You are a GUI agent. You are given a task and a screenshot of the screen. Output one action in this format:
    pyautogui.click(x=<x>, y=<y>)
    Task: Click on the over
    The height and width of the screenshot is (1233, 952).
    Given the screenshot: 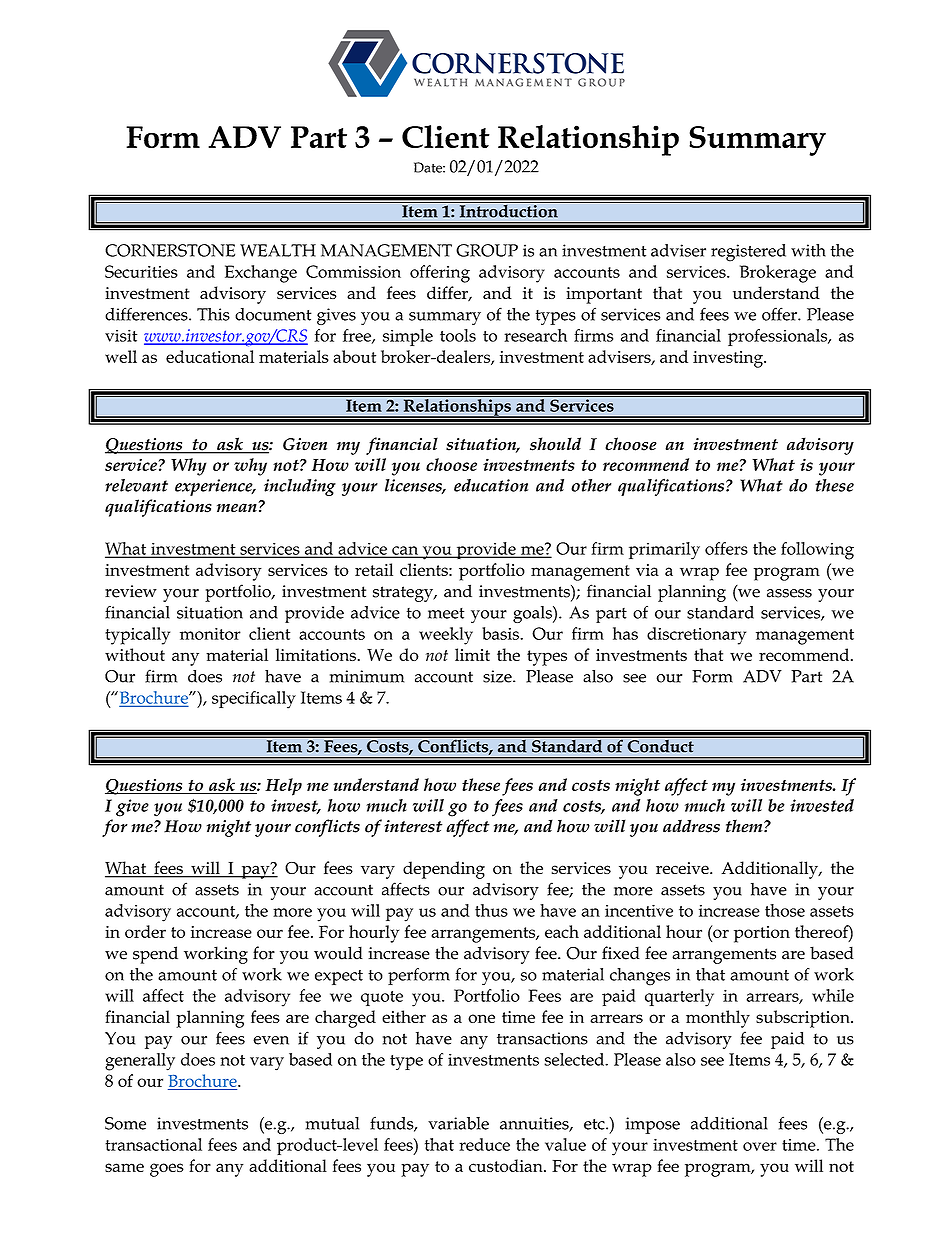 What is the action you would take?
    pyautogui.click(x=760, y=1146)
